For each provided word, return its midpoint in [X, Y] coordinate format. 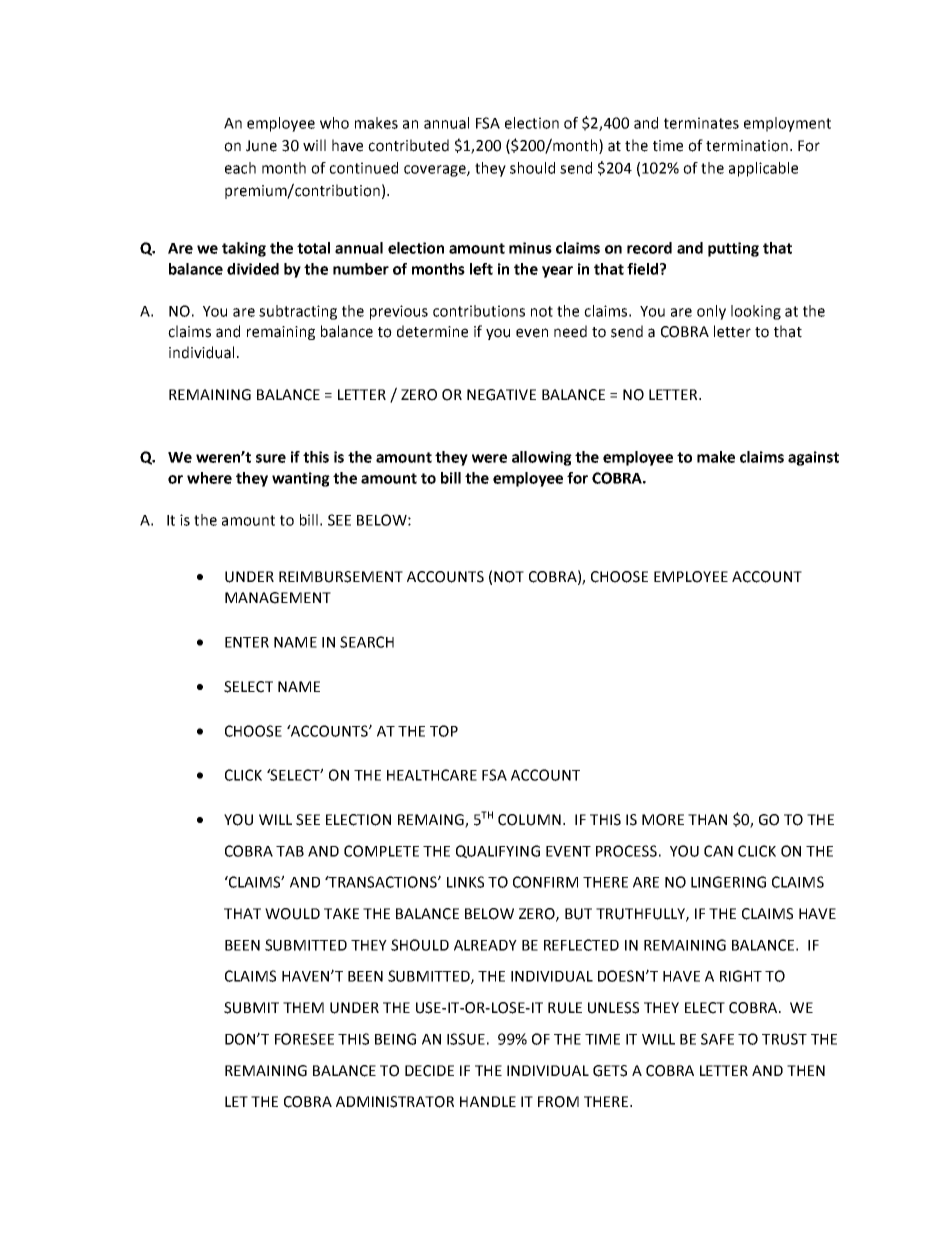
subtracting [298, 312]
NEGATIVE [501, 395]
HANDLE [488, 1101]
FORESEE [304, 1039]
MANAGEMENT [278, 598]
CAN [718, 851]
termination [747, 146]
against [813, 458]
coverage [436, 171]
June [261, 146]
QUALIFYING [498, 851]
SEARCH [367, 642]
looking [756, 312]
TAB [290, 851]
